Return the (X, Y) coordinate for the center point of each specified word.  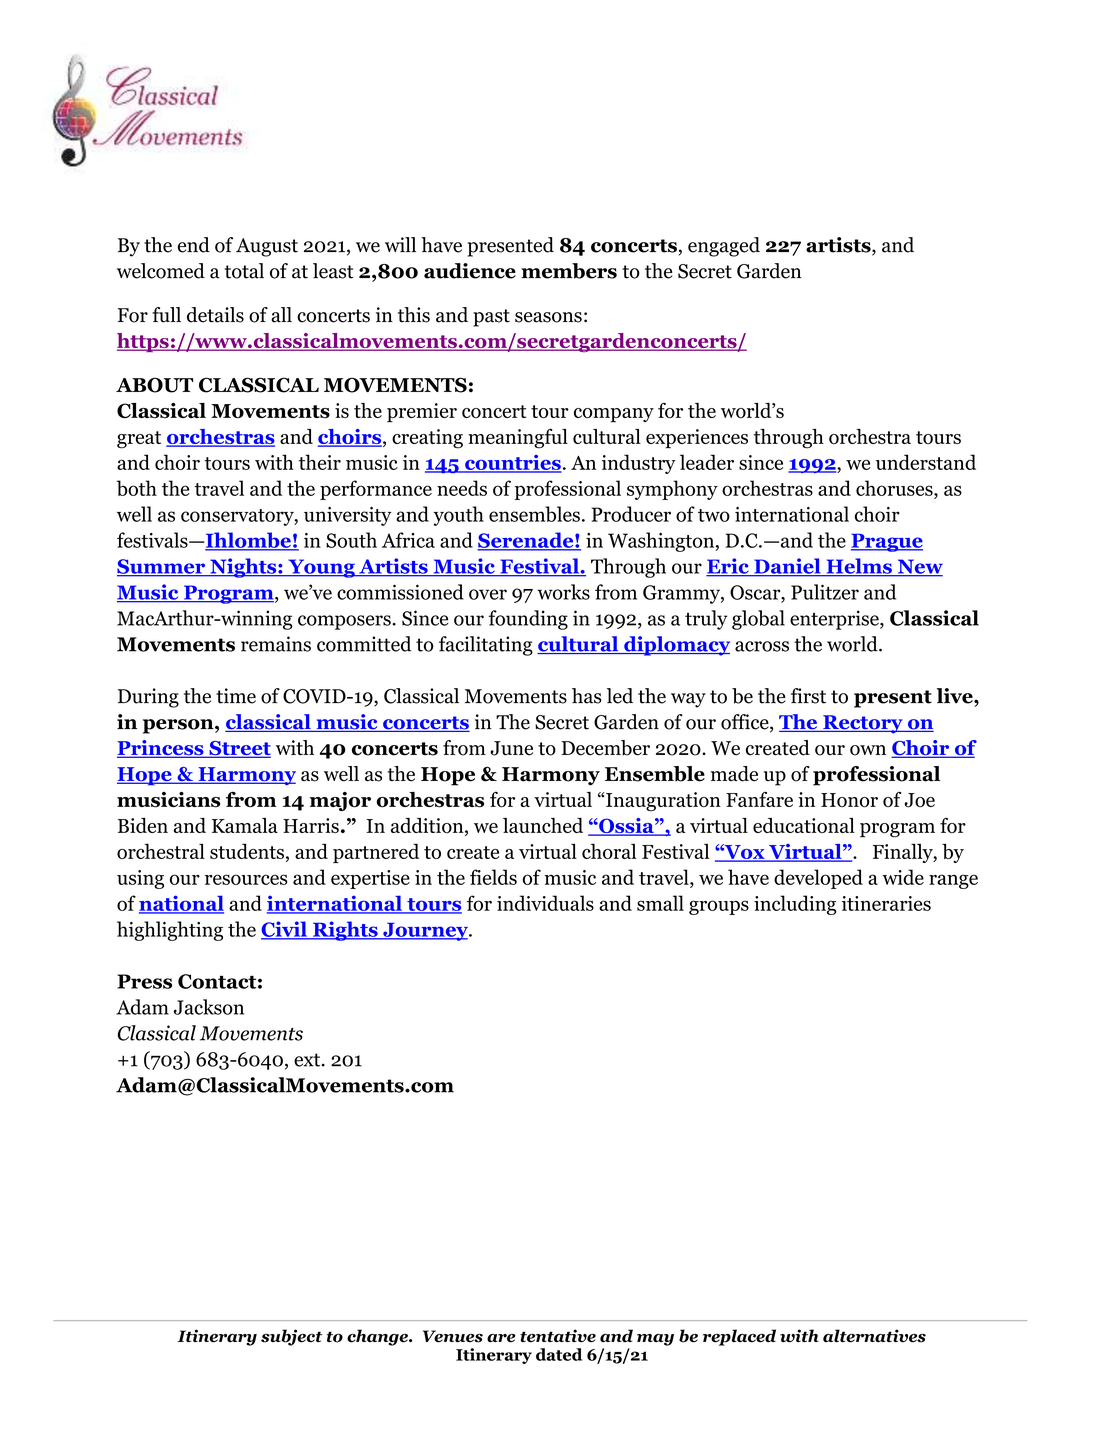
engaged (724, 247)
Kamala (245, 825)
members (569, 271)
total (244, 271)
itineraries (886, 903)
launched (543, 825)
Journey (425, 931)
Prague (887, 542)
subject (291, 1337)
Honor (849, 800)
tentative (558, 1336)
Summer (162, 567)
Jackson (209, 1007)
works (563, 592)
